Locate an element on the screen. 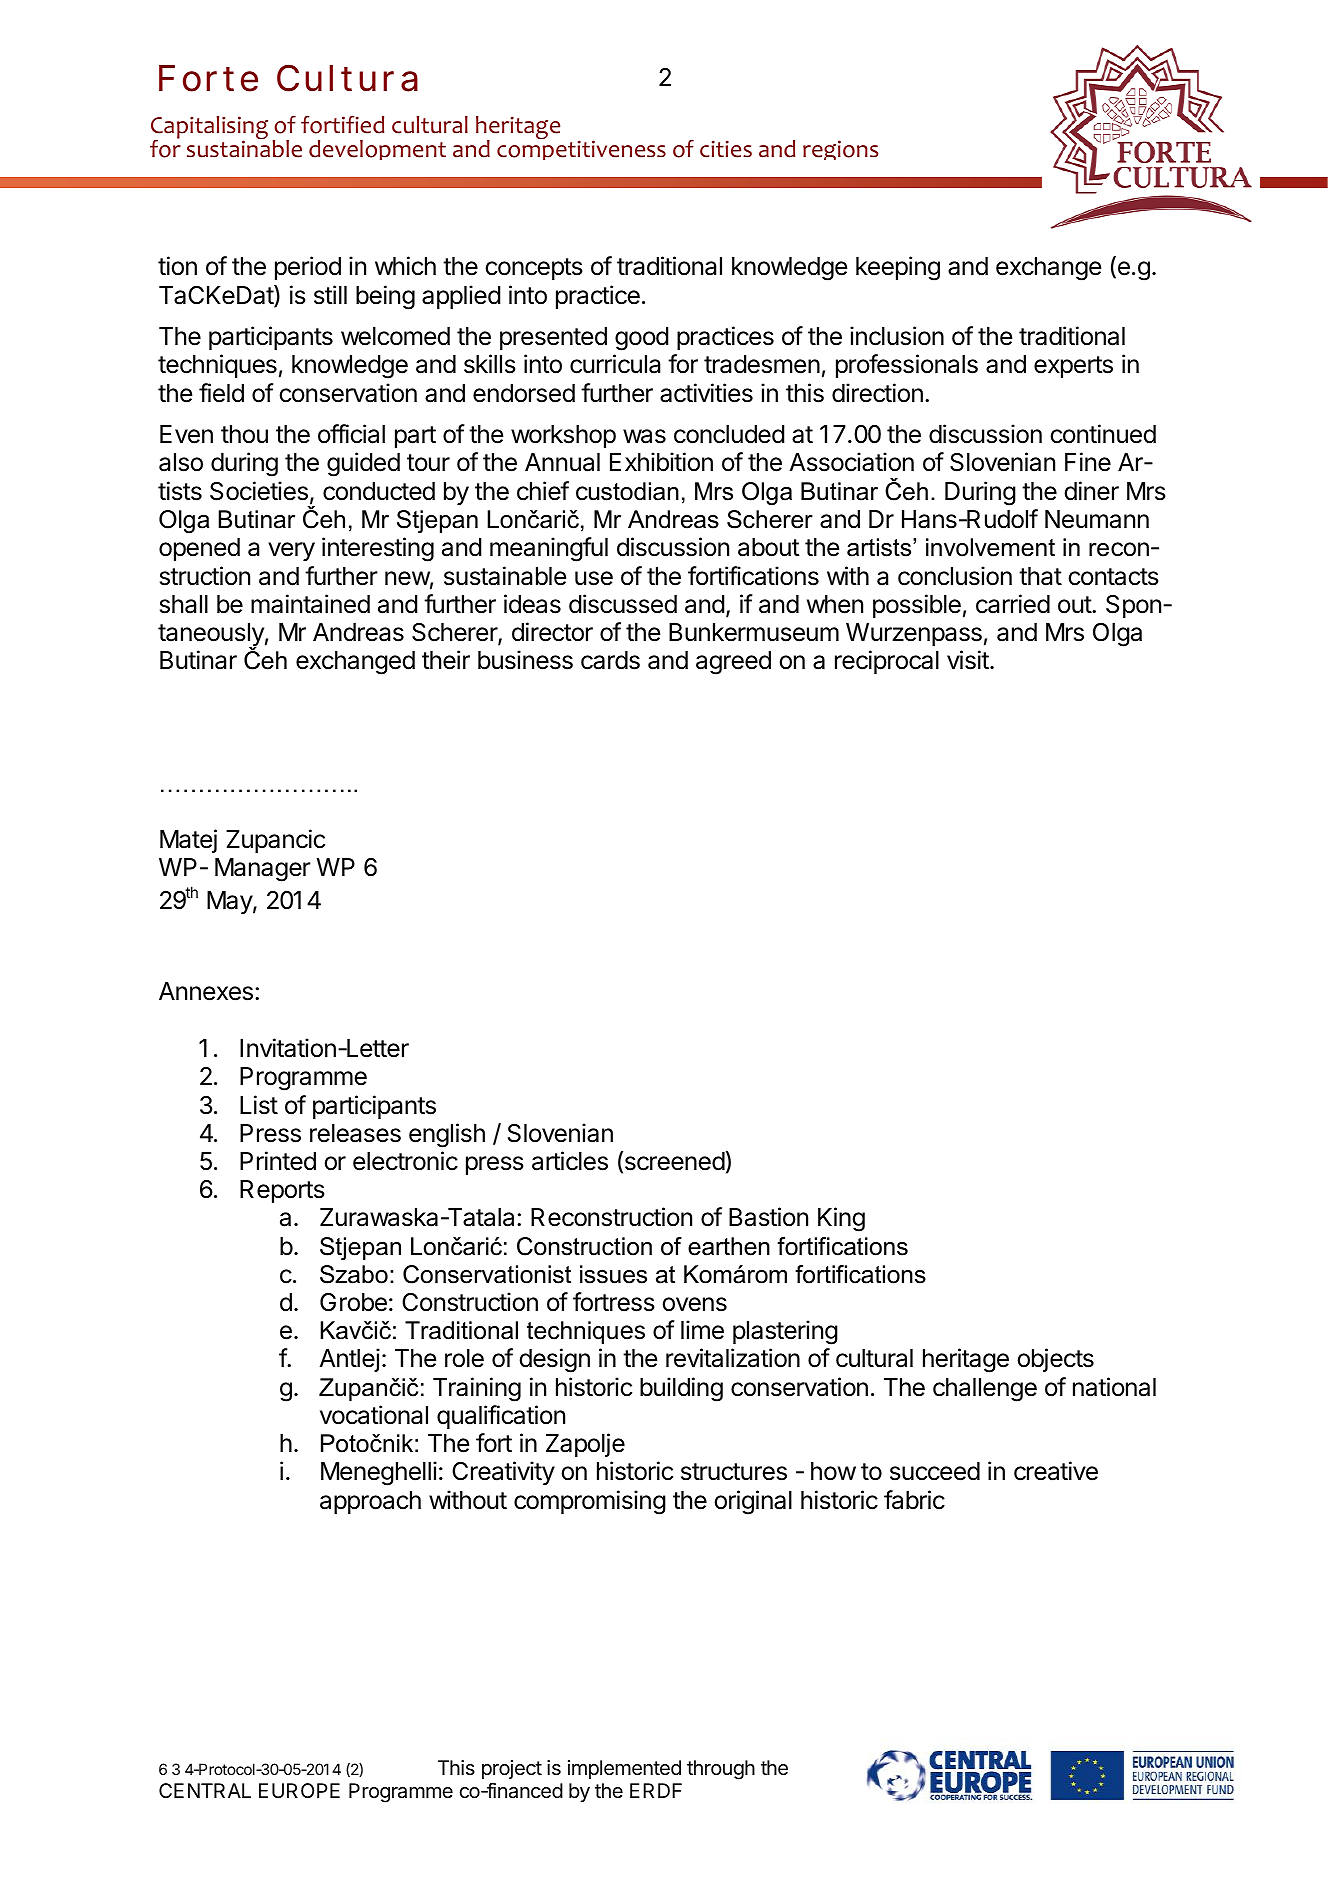 The image size is (1329, 1879). keeping is located at coordinates (898, 268).
